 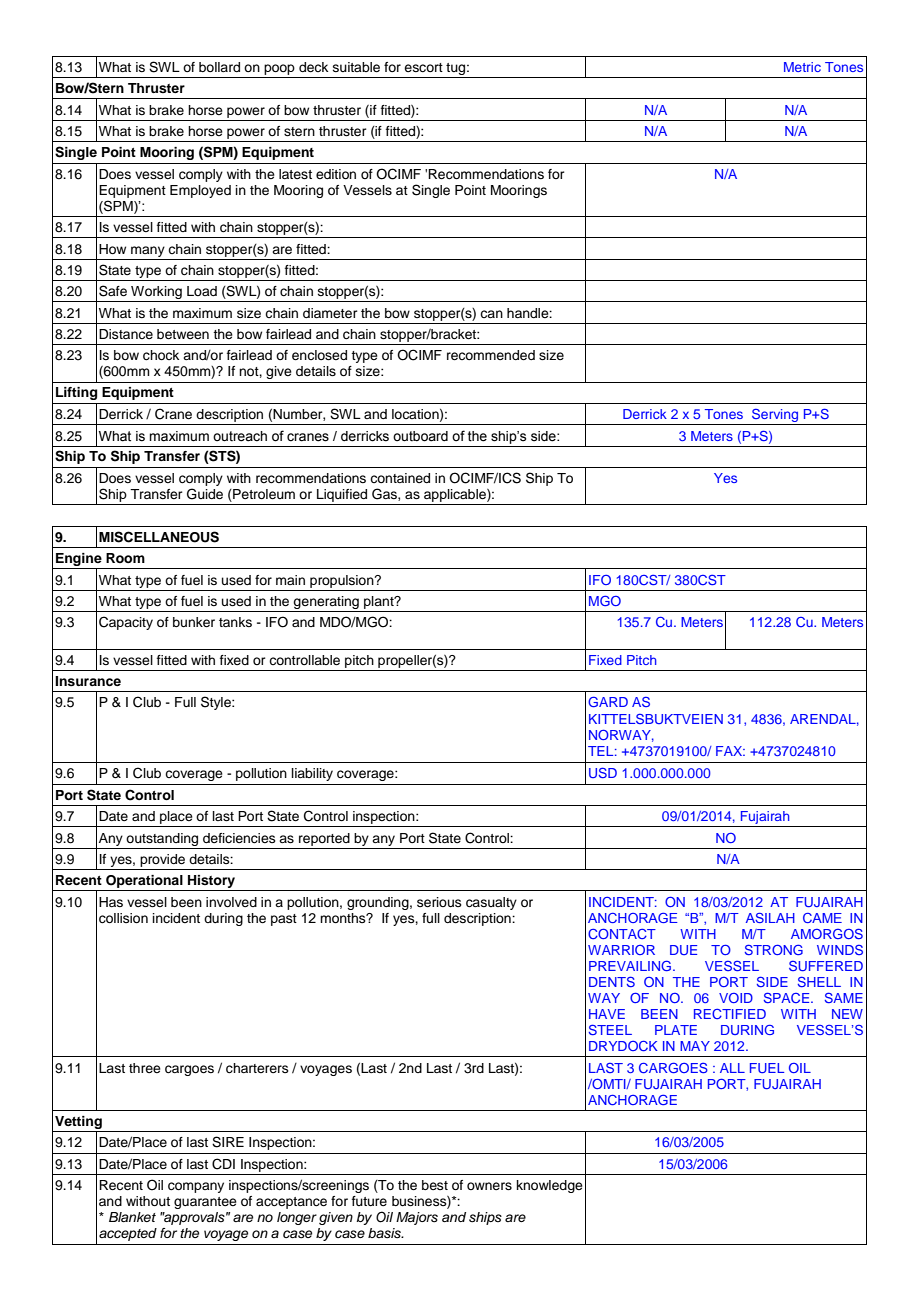 What do you see at coordinates (123, 918) in the screenshot?
I see `collision` at bounding box center [123, 918].
